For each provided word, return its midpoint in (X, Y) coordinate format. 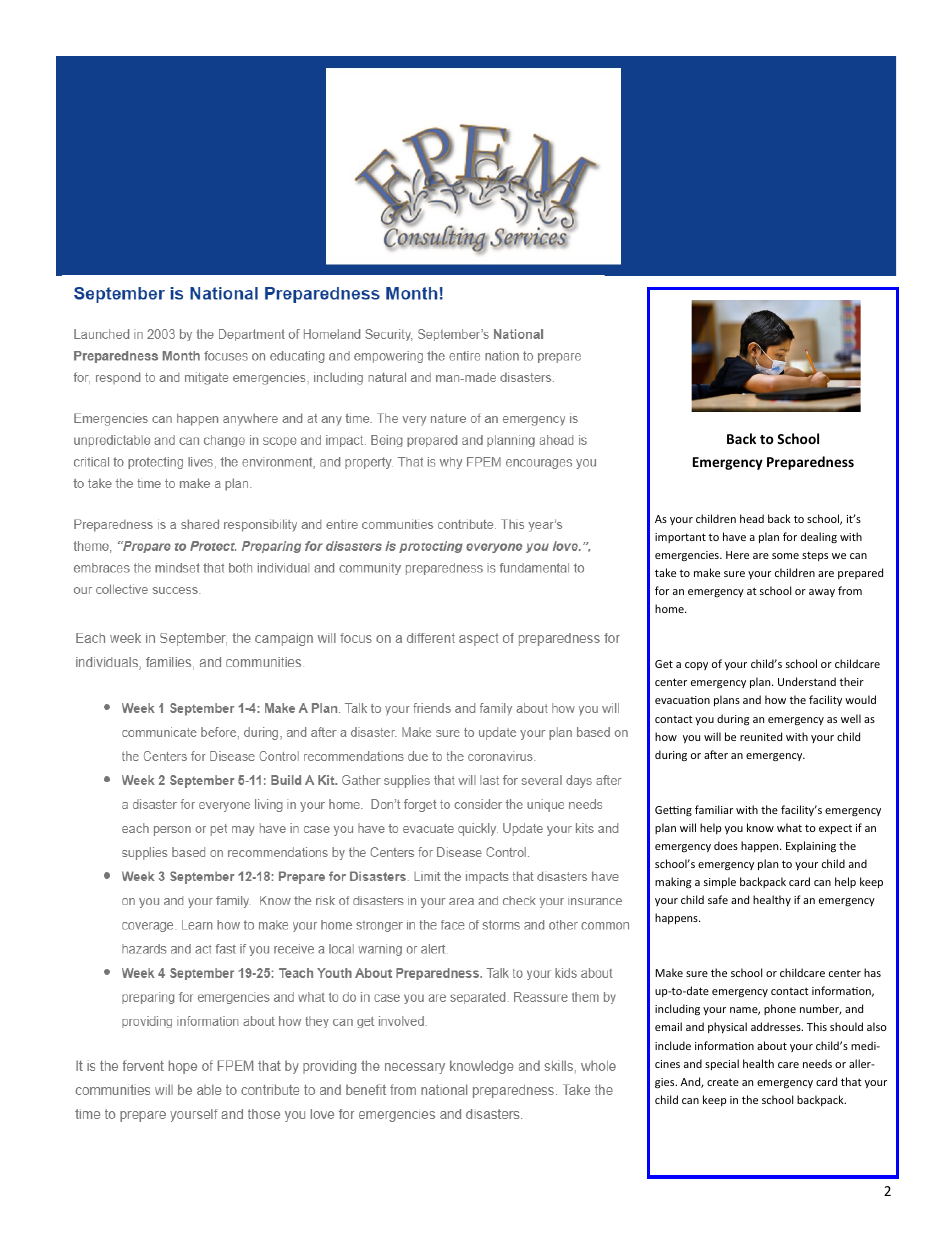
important (680, 538)
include (673, 1045)
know (760, 827)
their (851, 681)
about (772, 1045)
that (851, 1081)
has (872, 972)
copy (696, 666)
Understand (807, 681)
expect (835, 829)
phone (780, 1009)
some (785, 556)
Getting (673, 811)
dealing (819, 537)
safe (718, 899)
